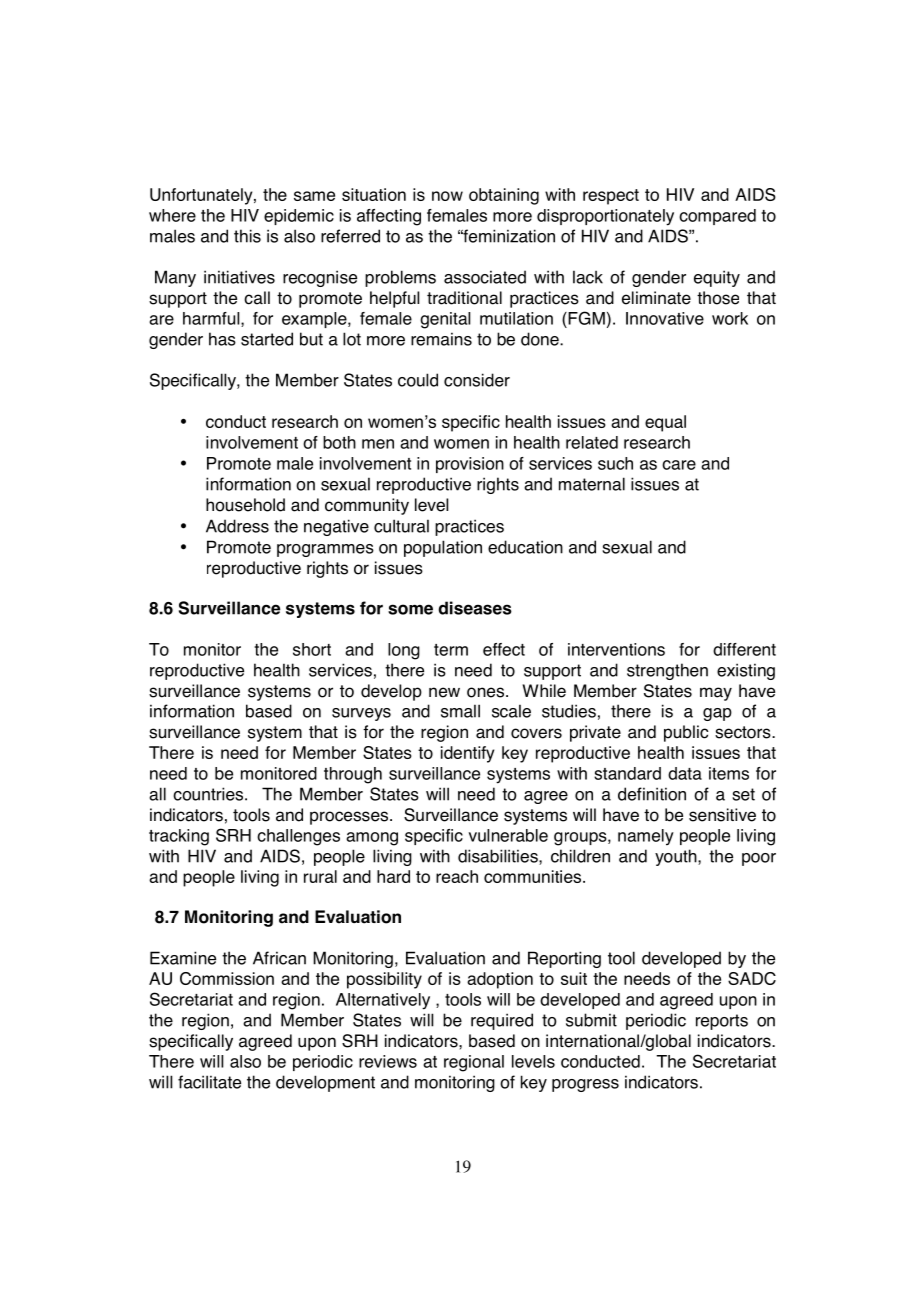 Image resolution: width=924 pixels, height=1308 pixels. Describe the element at coordinates (245, 505) in the screenshot. I see `household` at that location.
